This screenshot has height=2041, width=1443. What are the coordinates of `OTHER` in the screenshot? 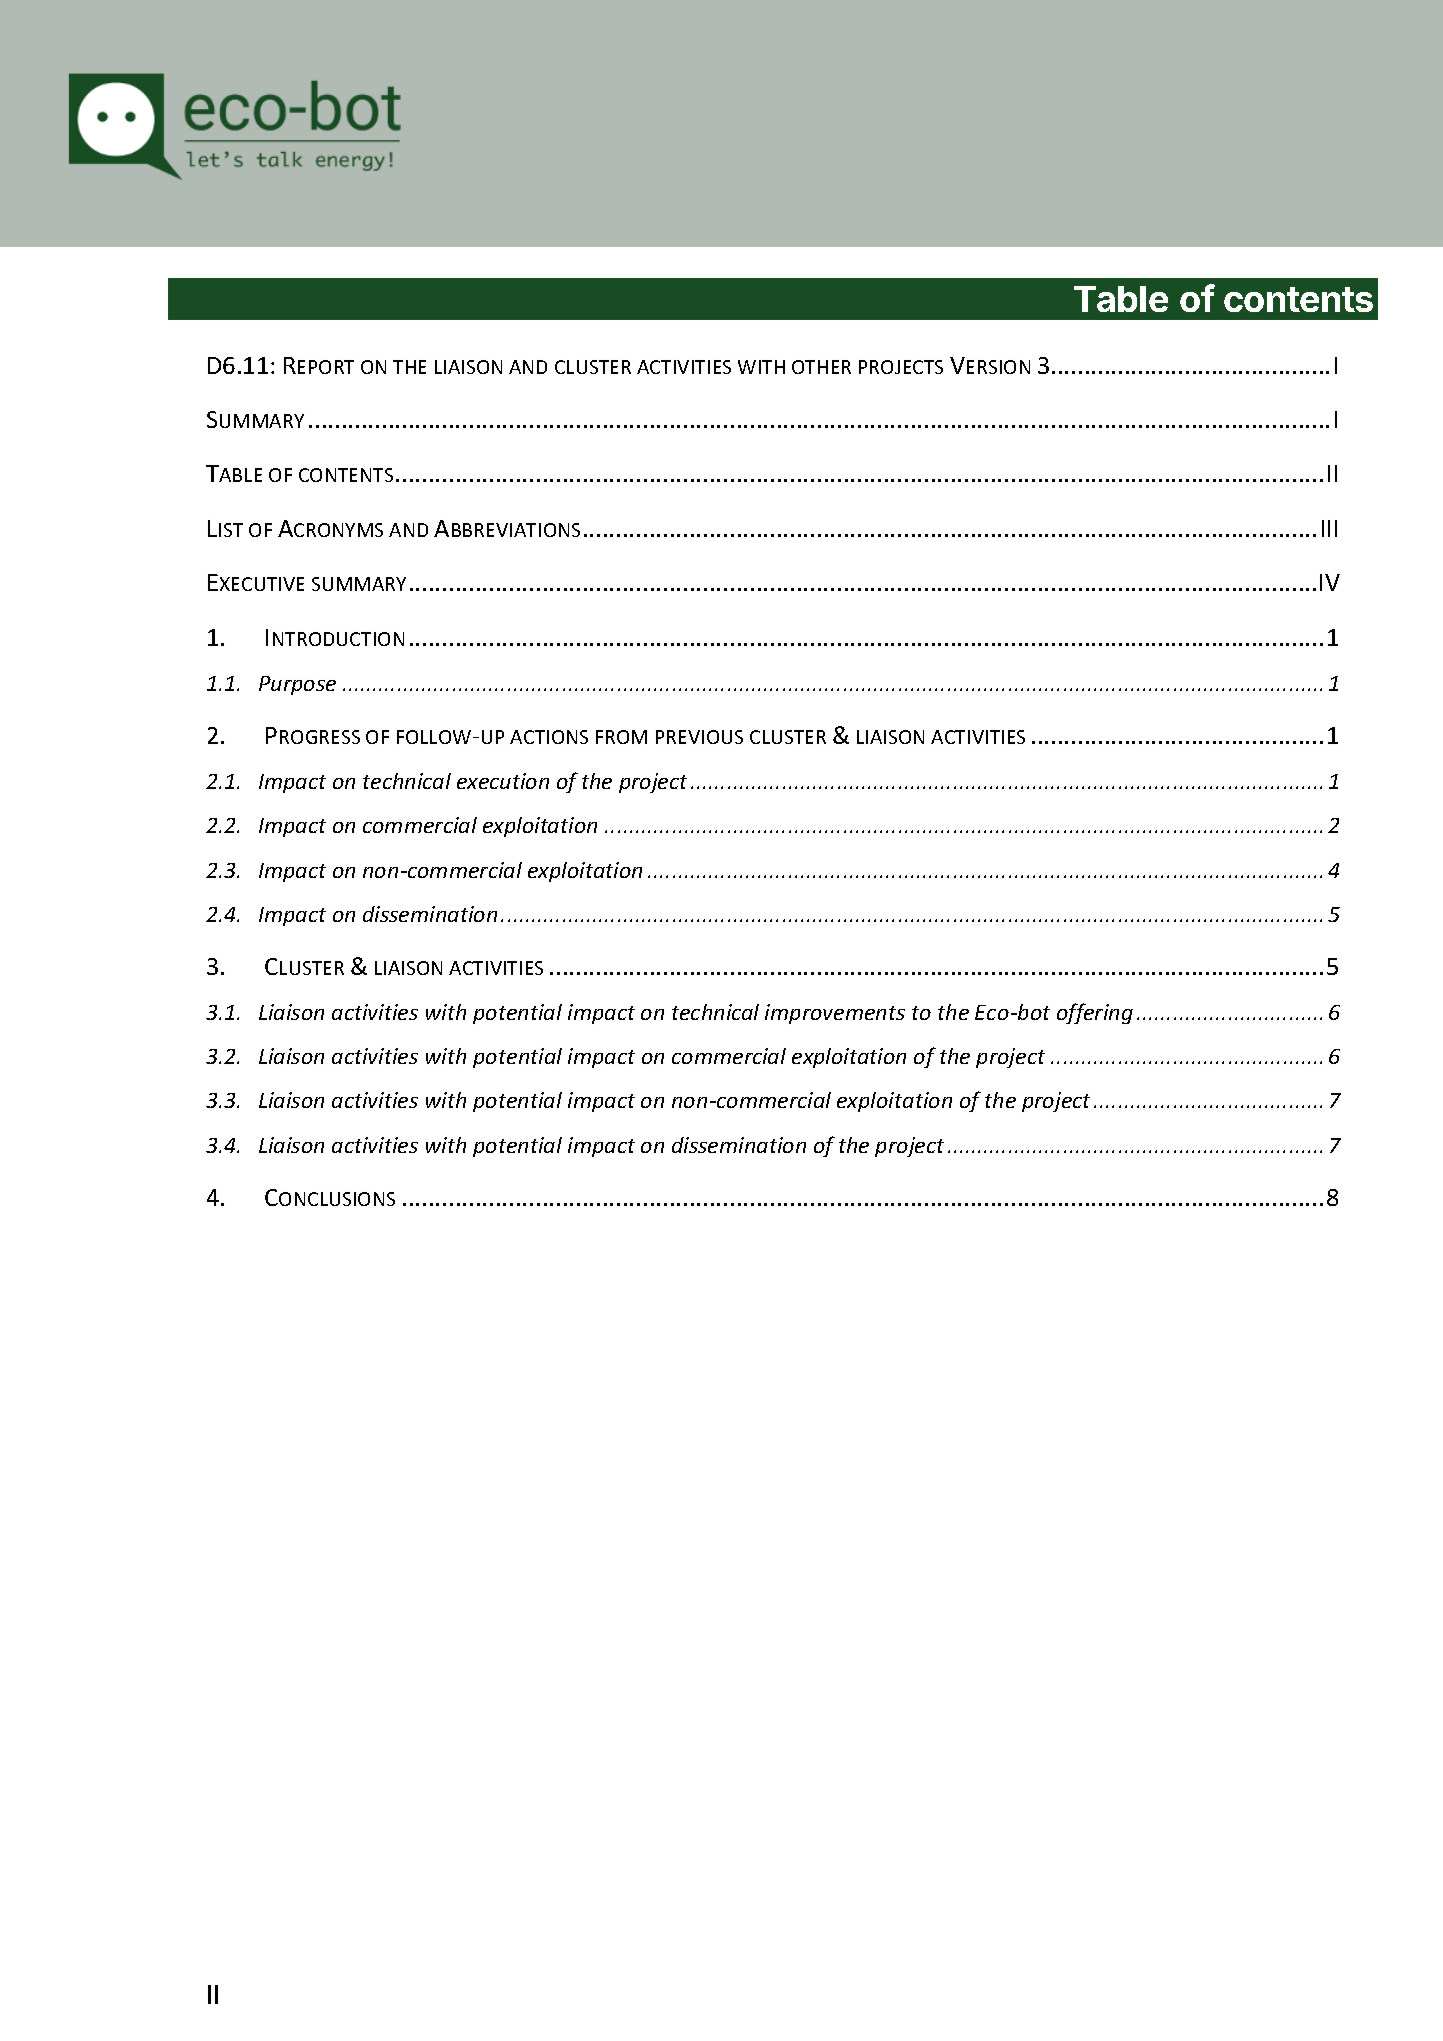 It's located at (821, 367).
